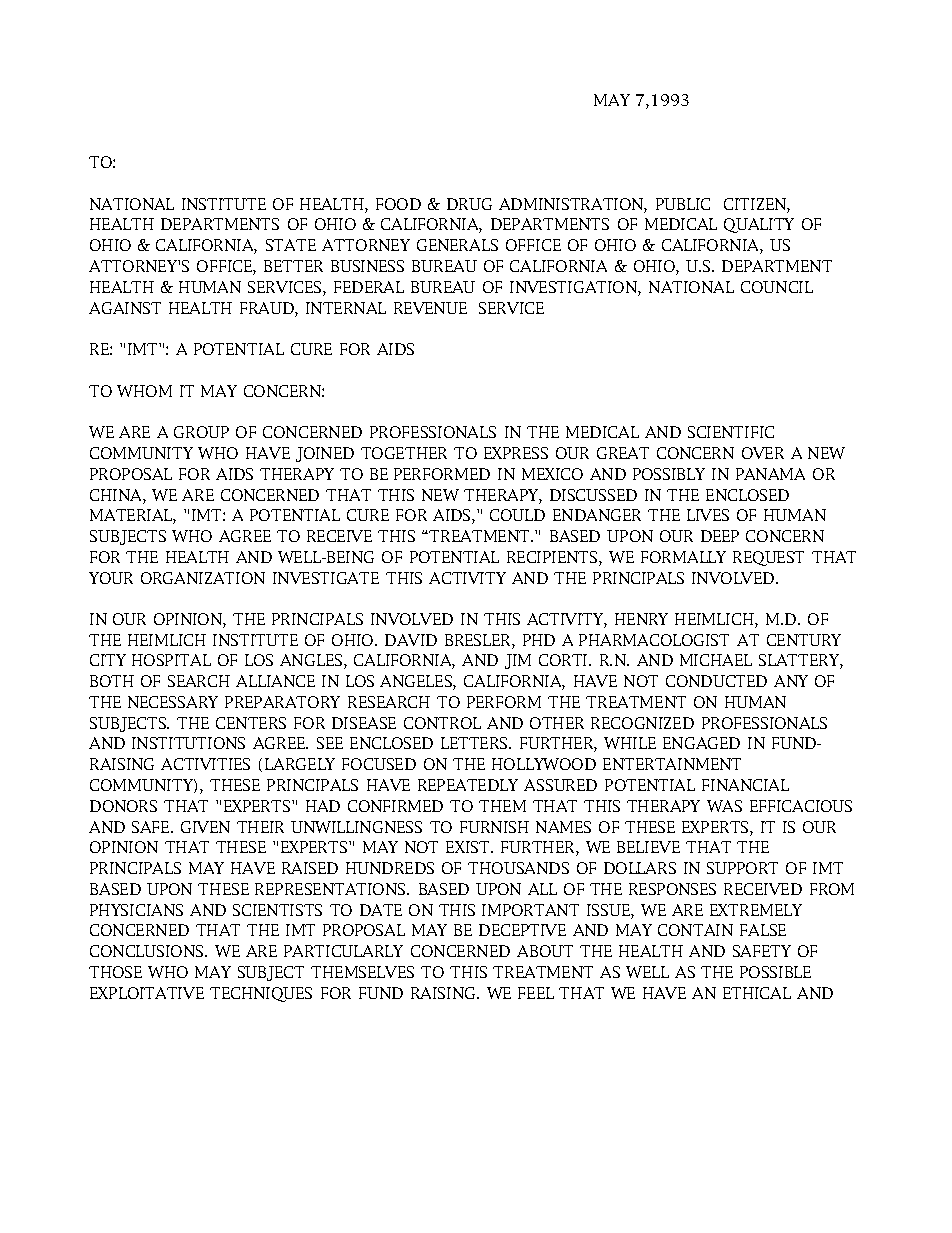 This screenshot has height=1233, width=952. Describe the element at coordinates (457, 245) in the screenshot. I see `GENERALS` at that location.
